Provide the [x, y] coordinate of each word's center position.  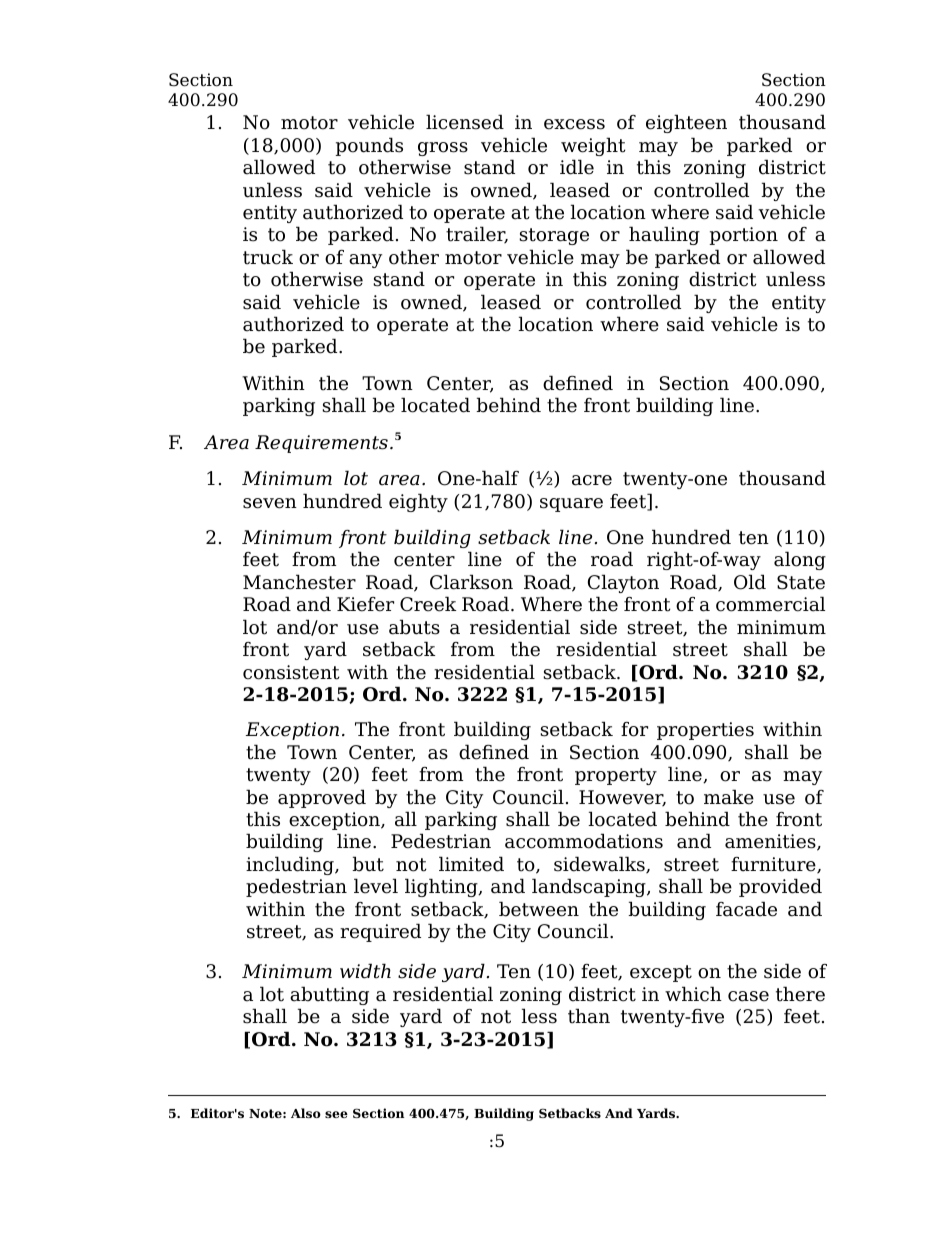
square [571, 505]
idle [577, 167]
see [336, 1114]
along [800, 560]
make [729, 797]
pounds [369, 146]
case [748, 996]
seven [270, 503]
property [616, 776]
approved [322, 798]
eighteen [686, 123]
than [589, 1016]
